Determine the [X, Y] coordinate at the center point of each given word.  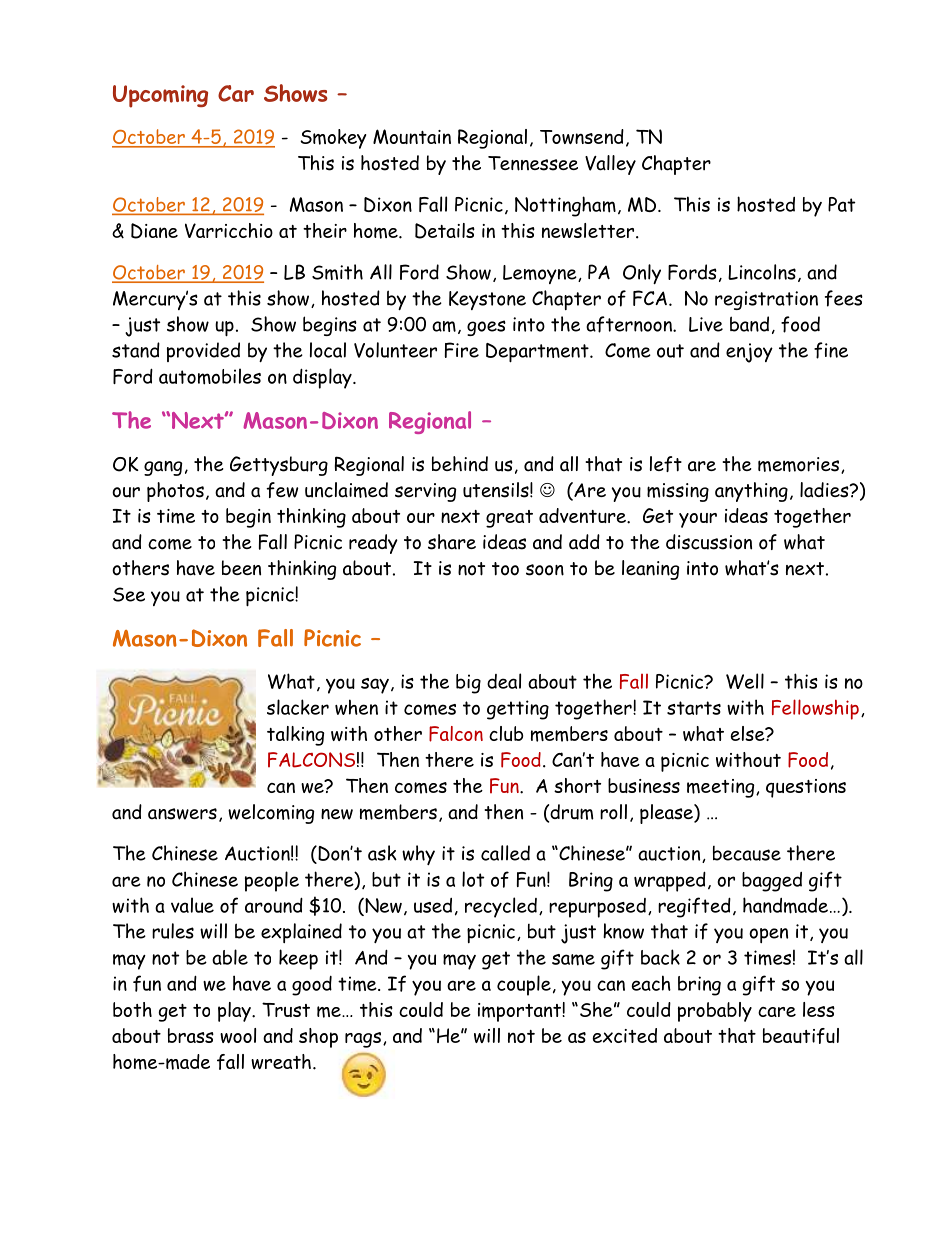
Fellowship [815, 709]
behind [460, 464]
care [777, 1012]
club [506, 733]
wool [238, 1035]
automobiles [210, 376]
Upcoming [160, 96]
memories [800, 465]
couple [524, 985]
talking [295, 736]
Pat [841, 204]
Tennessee [533, 163]
